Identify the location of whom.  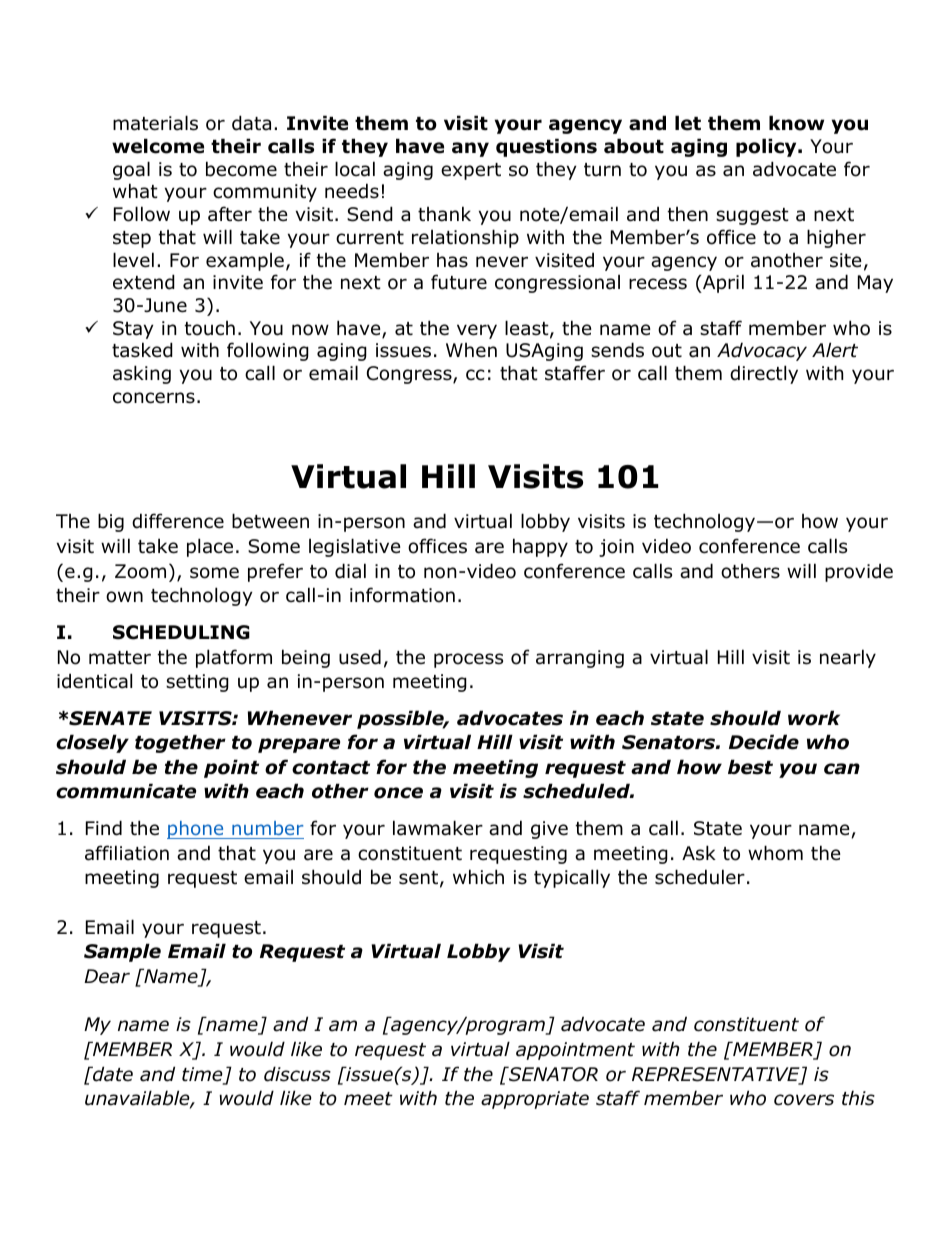
(775, 853).
